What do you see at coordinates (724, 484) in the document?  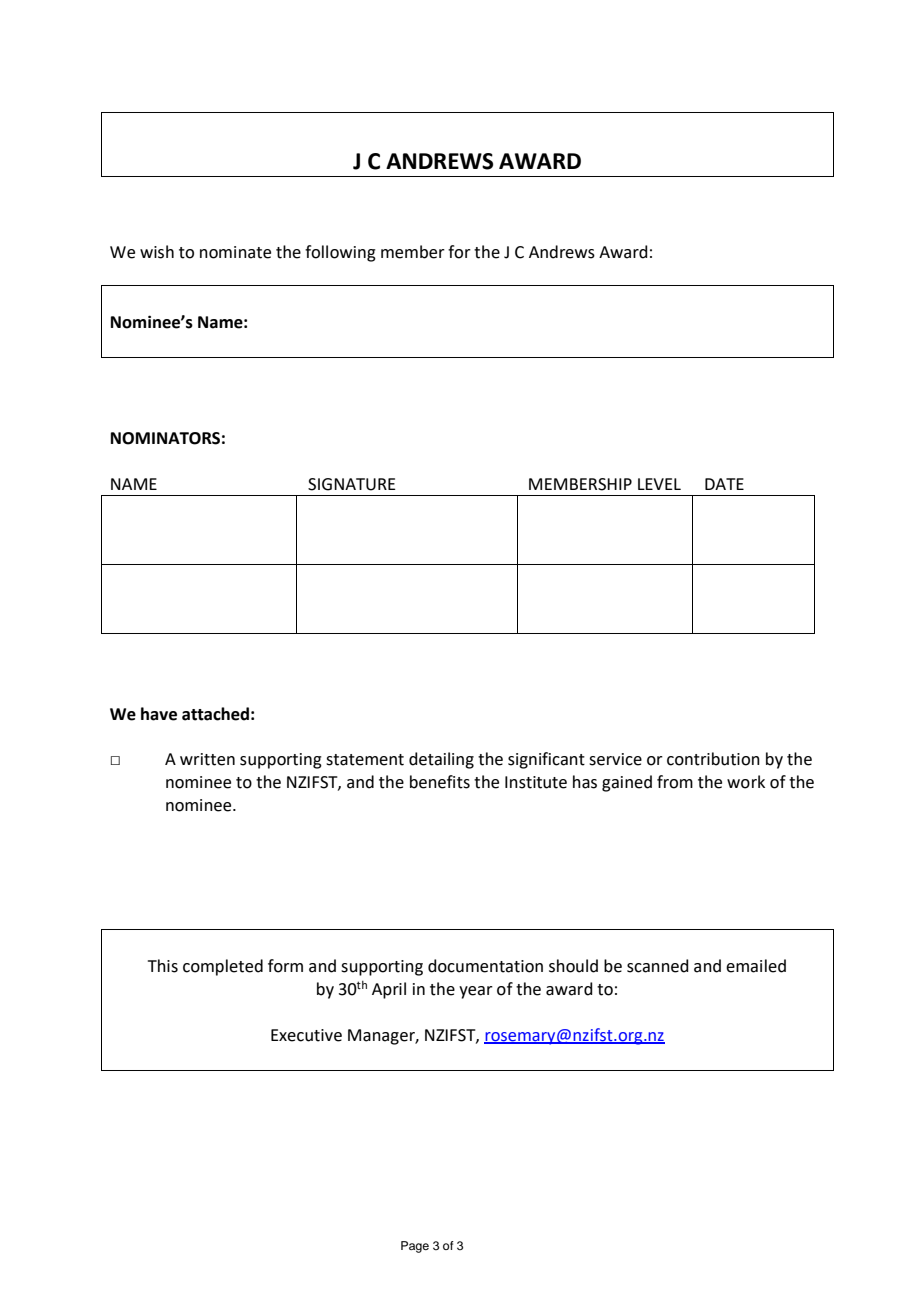 I see `DATE` at bounding box center [724, 484].
